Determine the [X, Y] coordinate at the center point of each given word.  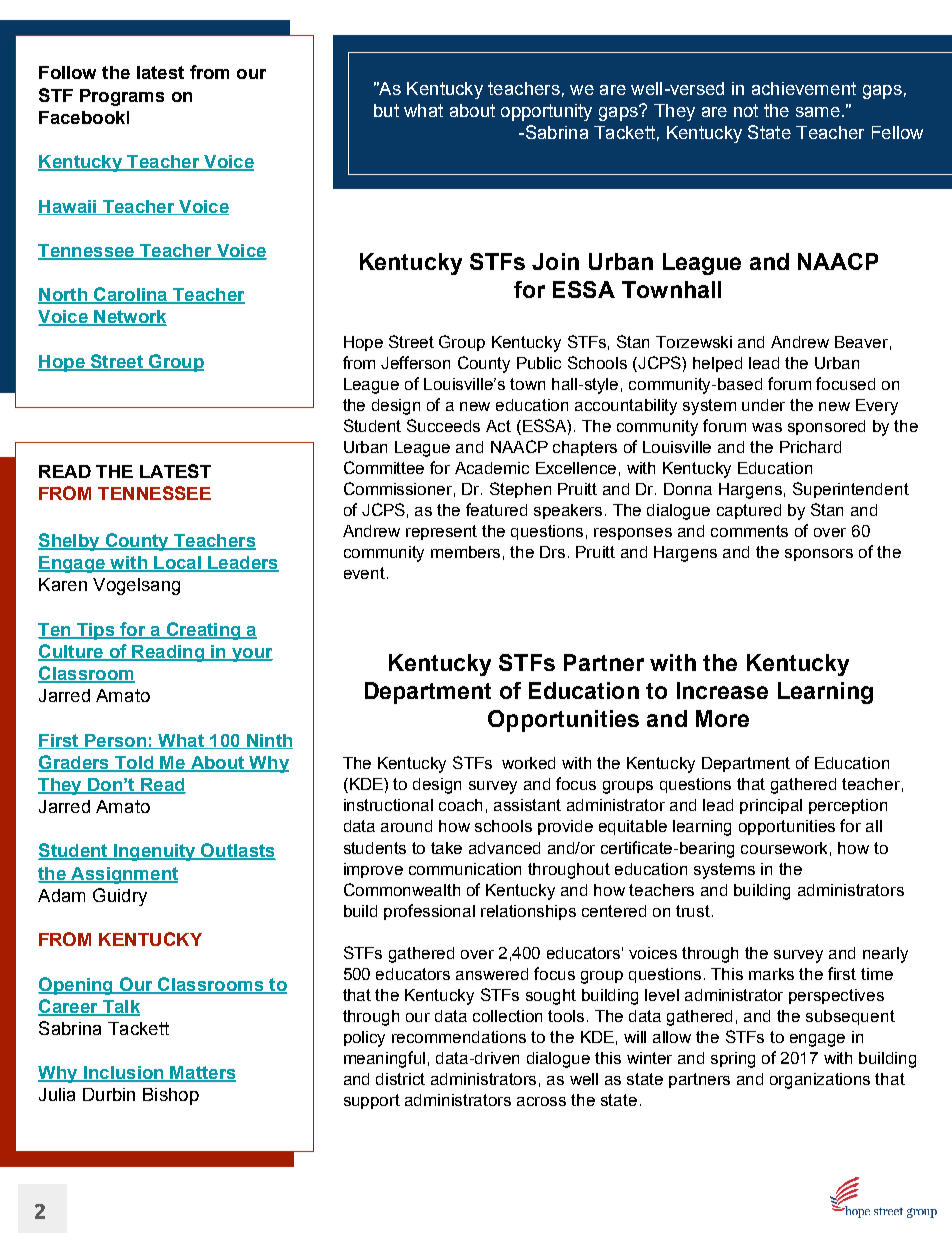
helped [717, 364]
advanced [504, 848]
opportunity [546, 112]
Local [177, 564]
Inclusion [124, 1074]
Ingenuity [155, 852]
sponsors [819, 555]
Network [129, 318]
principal [771, 806]
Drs [552, 552]
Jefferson [415, 362]
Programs [122, 97]
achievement [804, 88]
